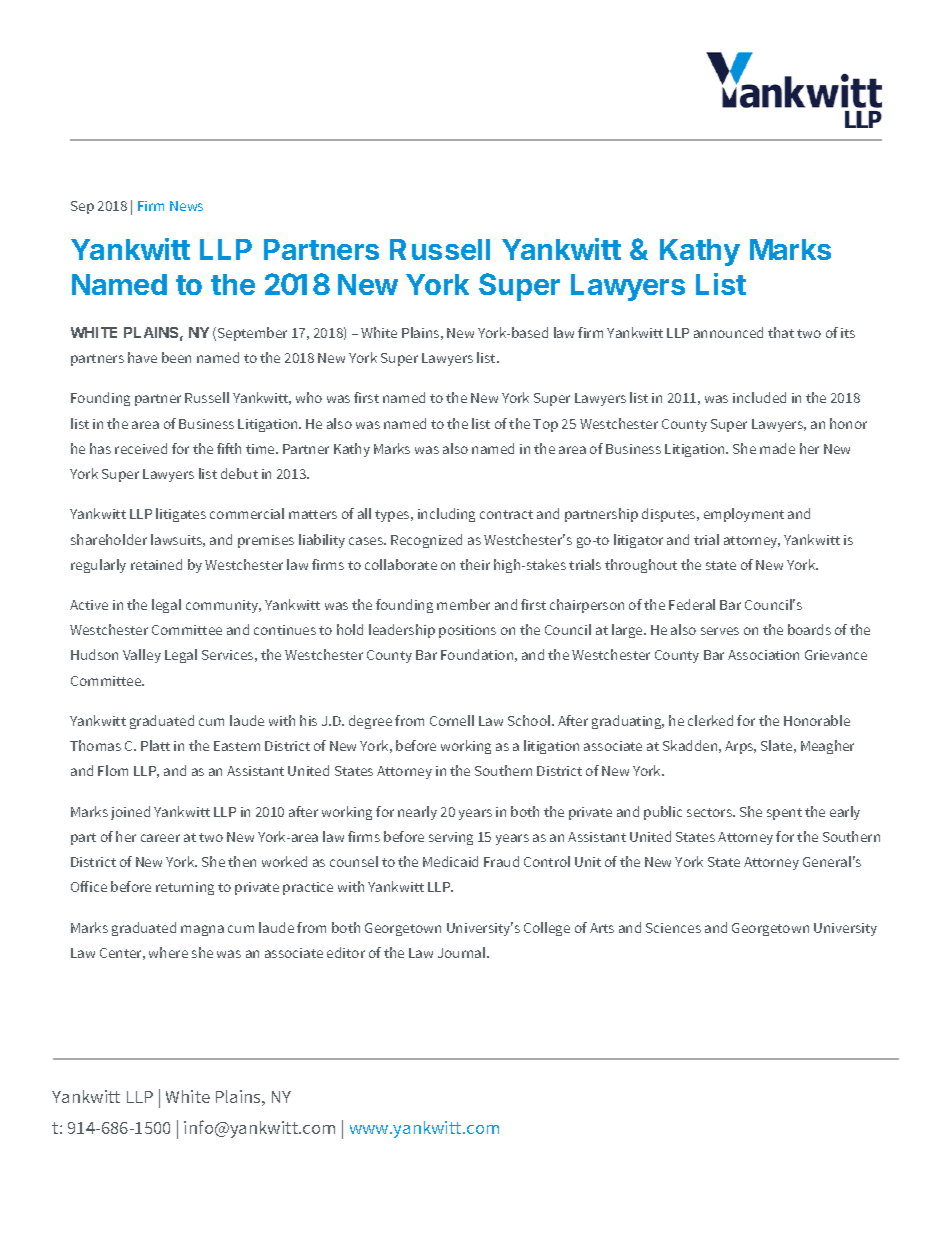  Describe the element at coordinates (186, 206) in the screenshot. I see `News` at that location.
